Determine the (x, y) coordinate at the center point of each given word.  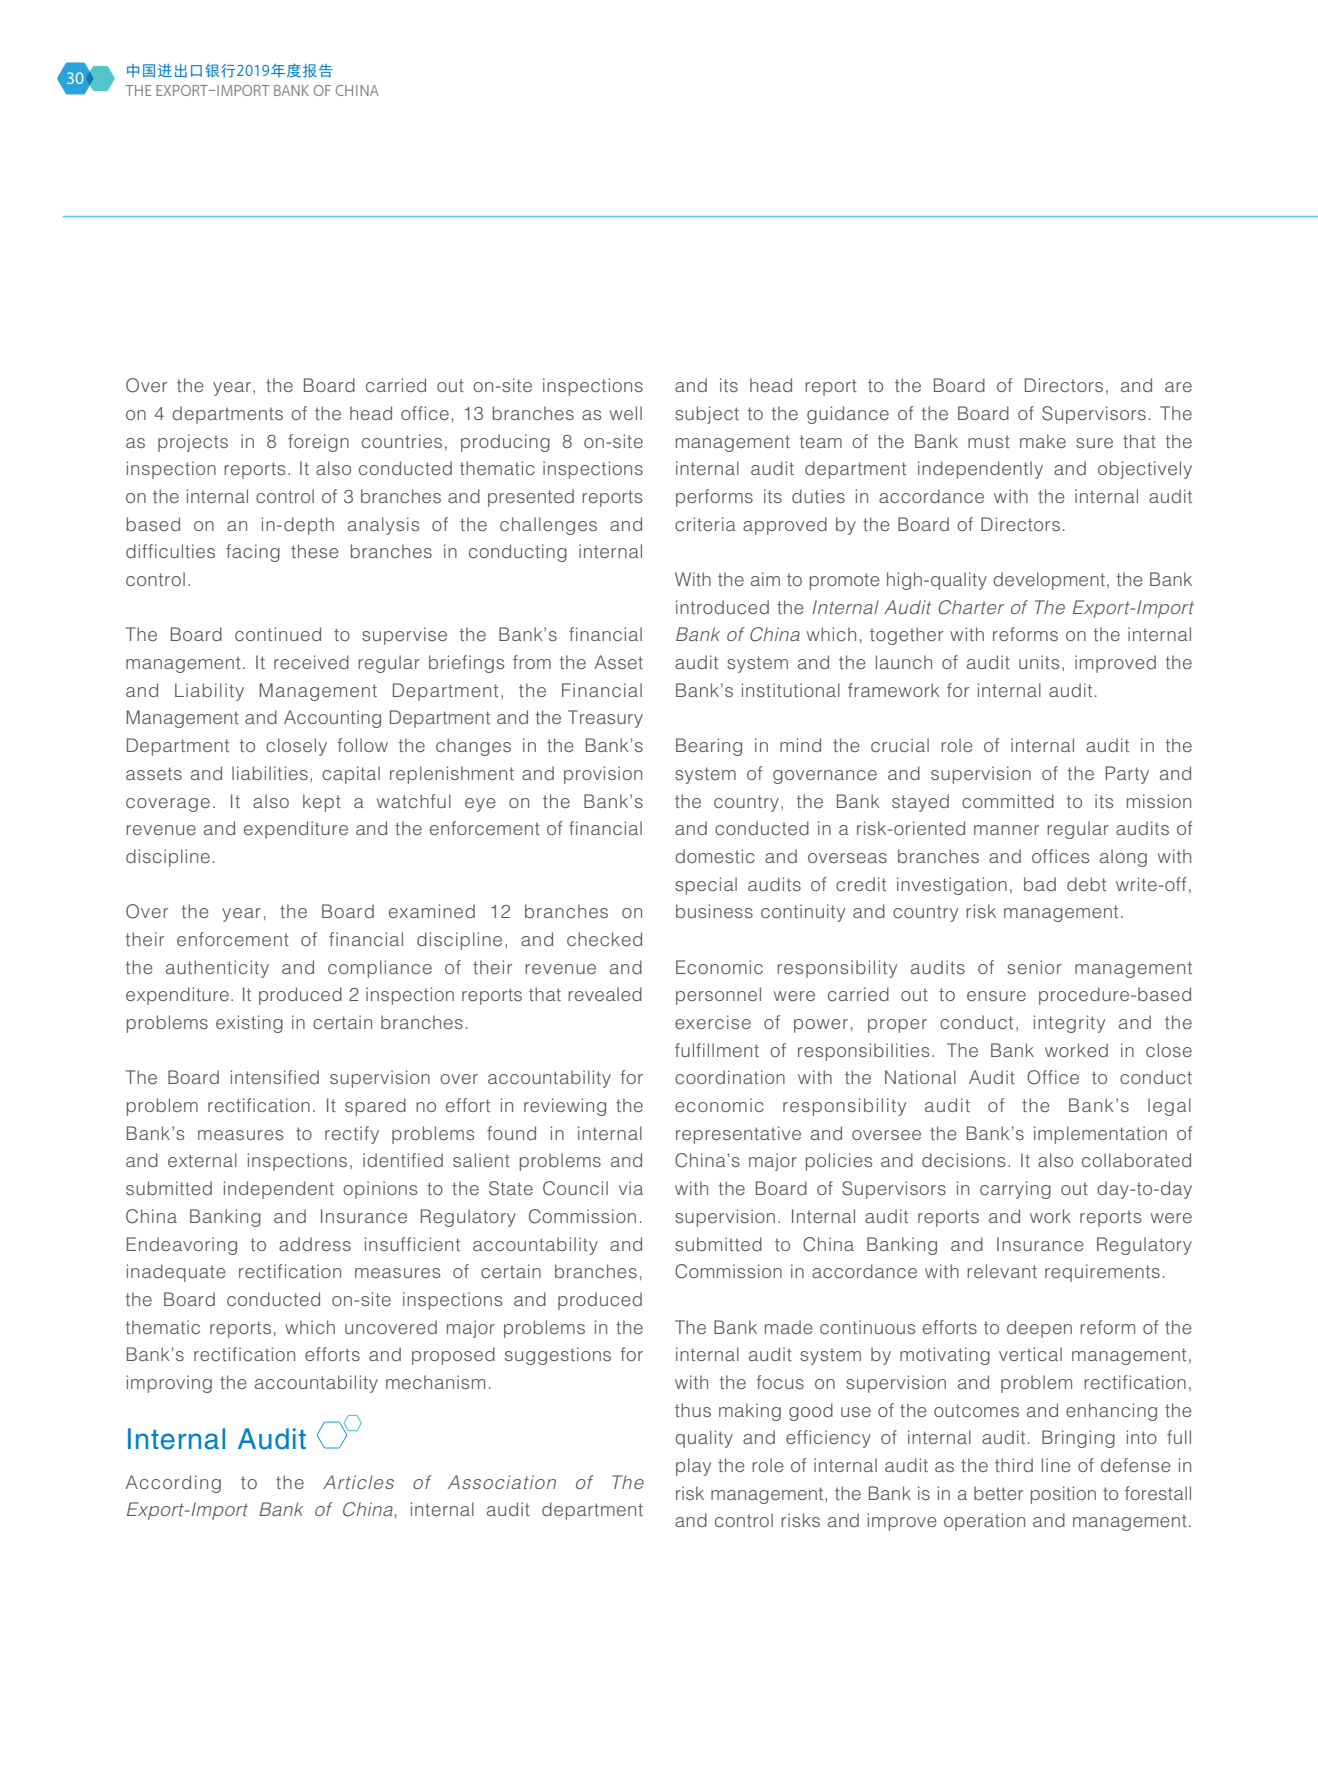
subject (707, 415)
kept (322, 803)
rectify (352, 1135)
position (1063, 1495)
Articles (358, 1482)
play (693, 1467)
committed (1008, 801)
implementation (1100, 1135)
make (1043, 441)
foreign (318, 443)
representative (738, 1135)
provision (603, 775)
